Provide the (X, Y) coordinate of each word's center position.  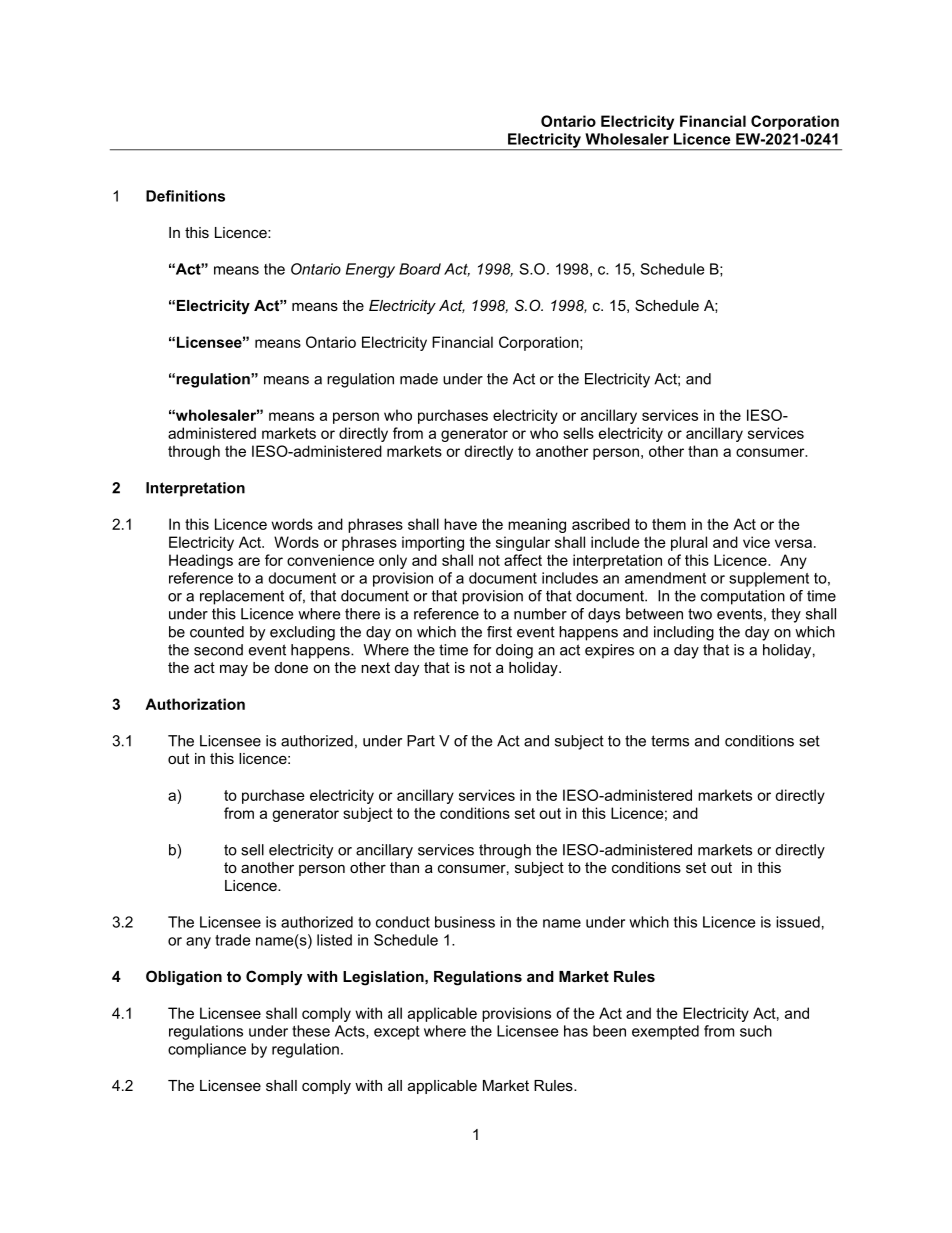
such (756, 1031)
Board (420, 269)
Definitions (185, 196)
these (311, 1031)
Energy (370, 270)
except (397, 1033)
